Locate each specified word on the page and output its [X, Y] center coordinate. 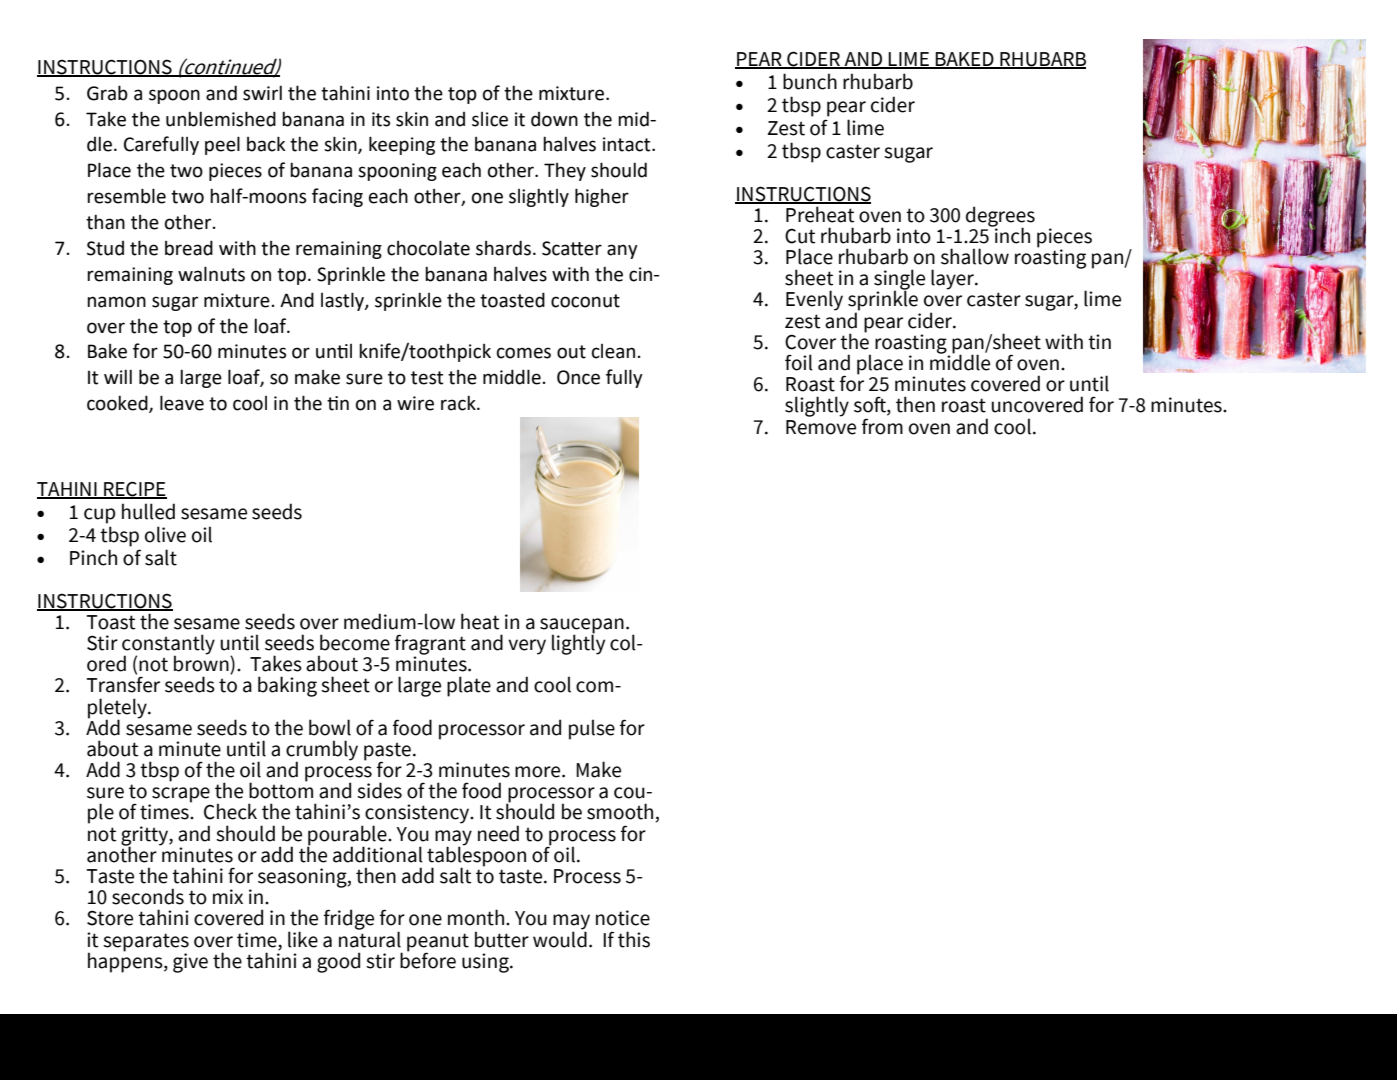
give [190, 963]
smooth [621, 812]
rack [459, 403]
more [539, 772]
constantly [168, 645]
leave [182, 403]
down [554, 119]
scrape [180, 796]
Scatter [572, 248]
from [882, 426]
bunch [810, 81]
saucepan [582, 627]
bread [189, 248]
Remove [821, 427]
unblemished [221, 119]
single [899, 280]
